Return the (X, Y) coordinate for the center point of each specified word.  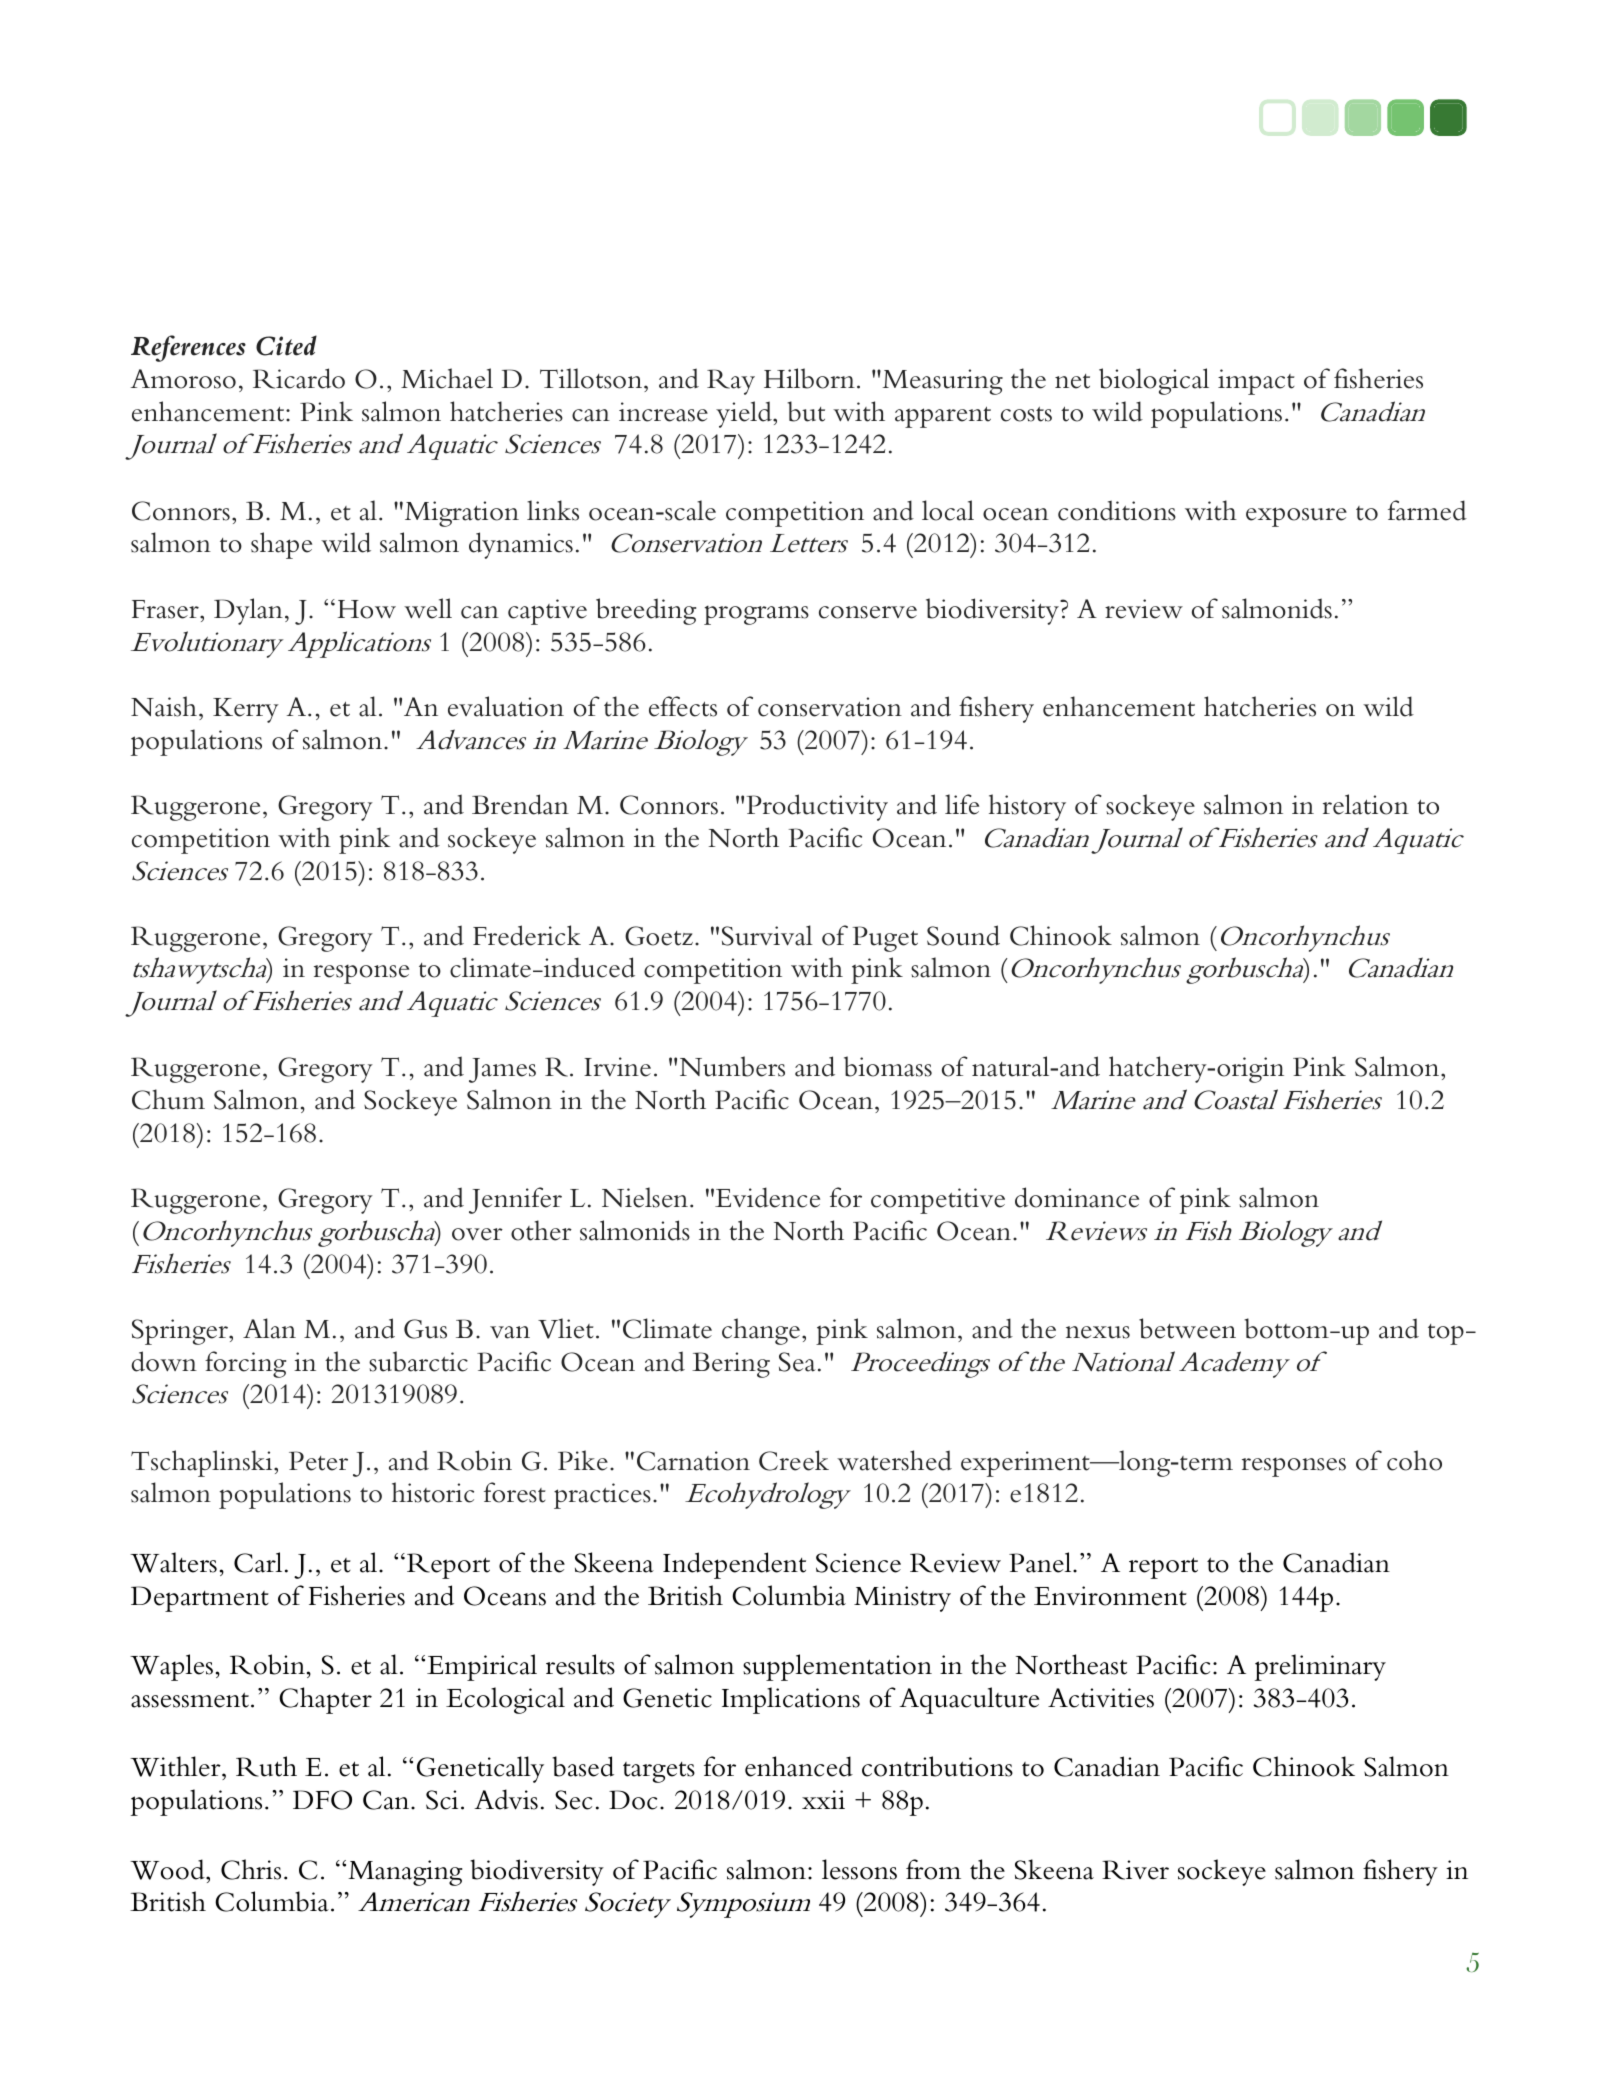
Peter (318, 1461)
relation (1366, 804)
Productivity (817, 807)
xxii (823, 1799)
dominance (1077, 1197)
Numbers (732, 1066)
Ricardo (299, 378)
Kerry (246, 710)
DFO (322, 1800)
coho (1414, 1460)
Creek (794, 1460)
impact (1256, 382)
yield (745, 414)
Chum (168, 1099)
